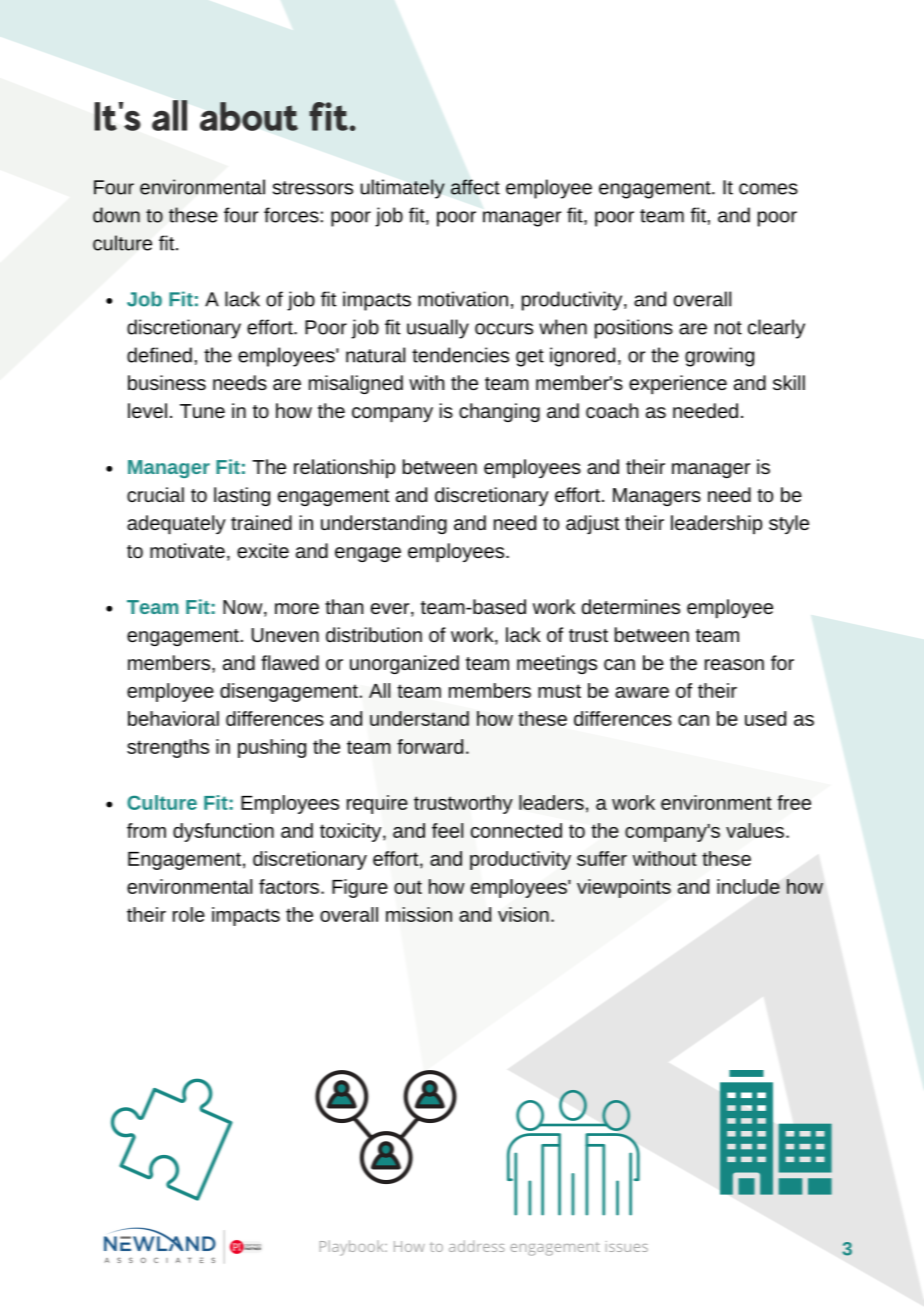  What do you see at coordinates (734, 664) in the screenshot?
I see `reason` at bounding box center [734, 664].
